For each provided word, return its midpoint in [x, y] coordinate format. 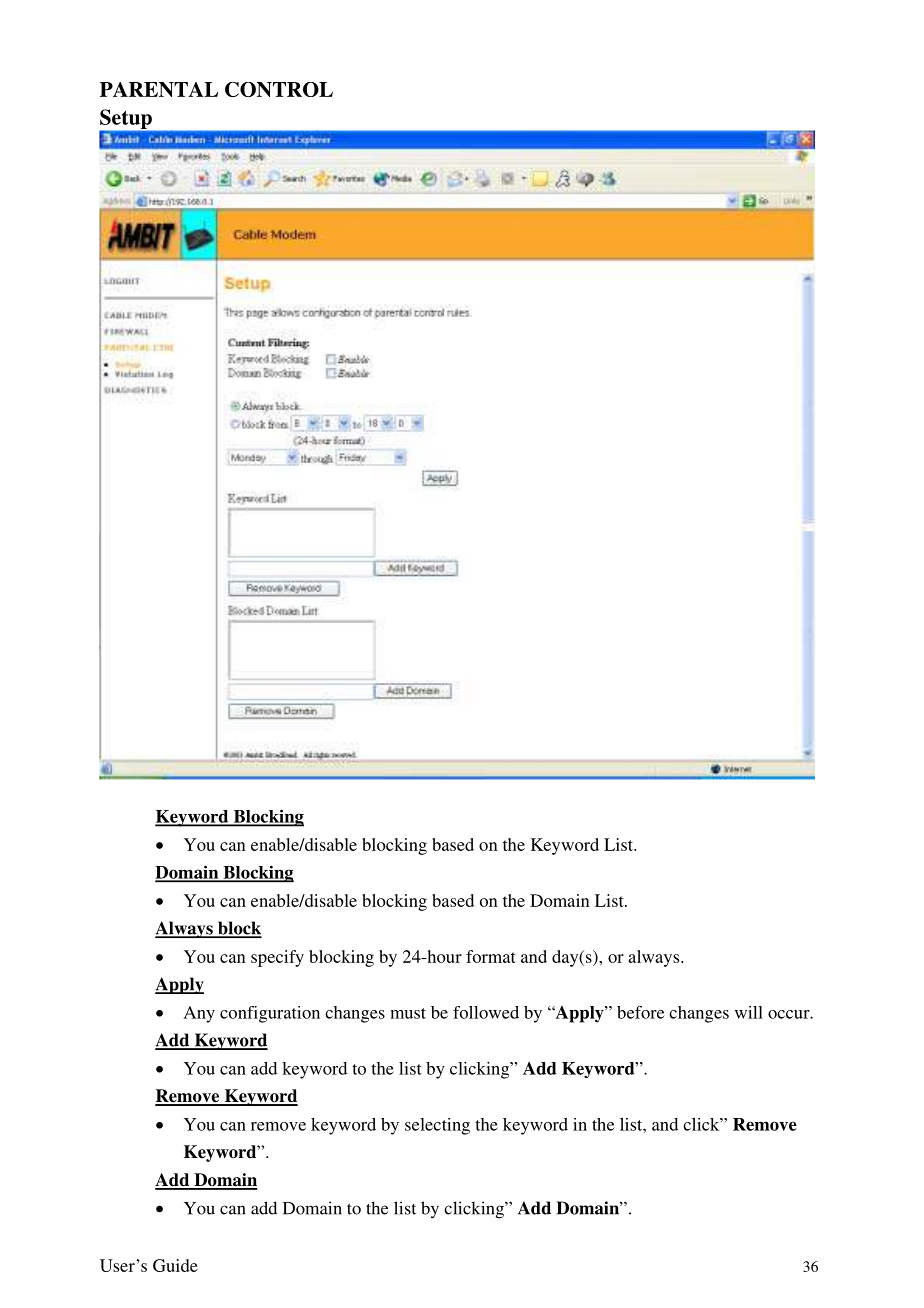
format [491, 956]
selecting [437, 1126]
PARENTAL [159, 89]
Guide [175, 1265]
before [640, 1012]
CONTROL [279, 89]
